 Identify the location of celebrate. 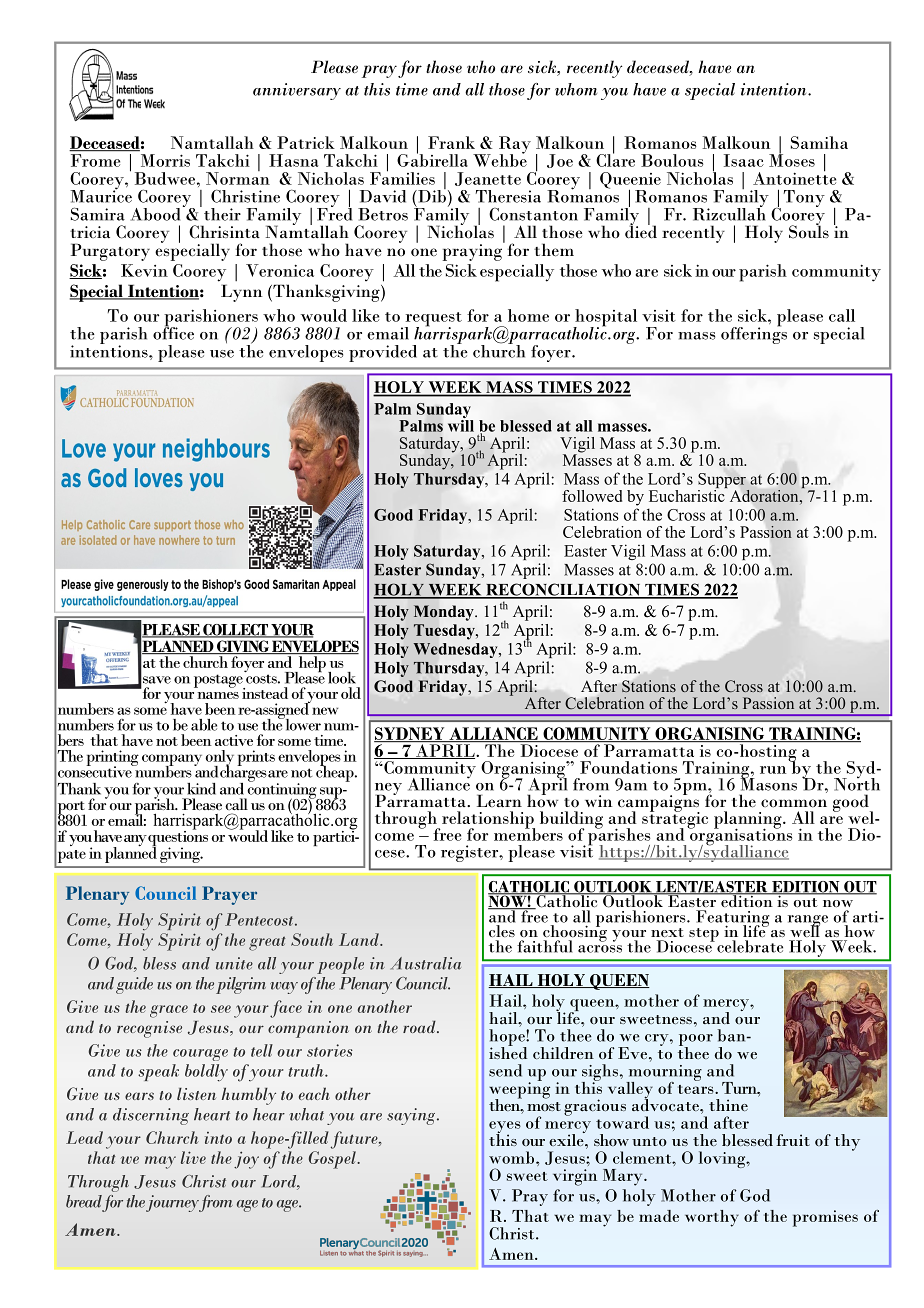
(750, 946).
